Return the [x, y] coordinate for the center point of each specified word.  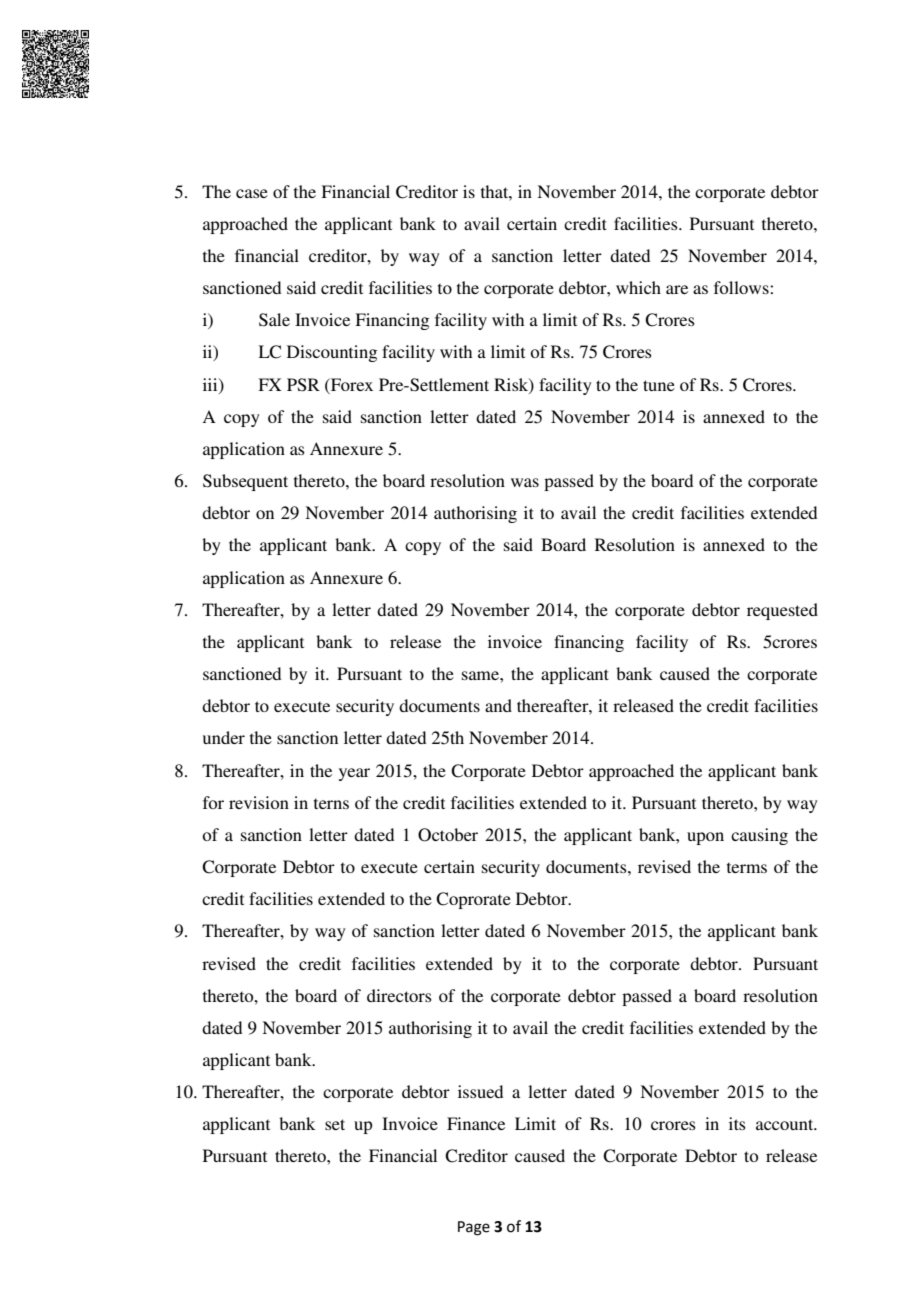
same [481, 675]
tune [659, 385]
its [737, 1123]
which [638, 287]
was [525, 482]
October [448, 835]
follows [742, 287]
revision [259, 802]
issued [480, 1091]
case [252, 193]
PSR [303, 385]
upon [705, 838]
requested [782, 611]
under [224, 737]
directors [399, 995]
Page [474, 1228]
